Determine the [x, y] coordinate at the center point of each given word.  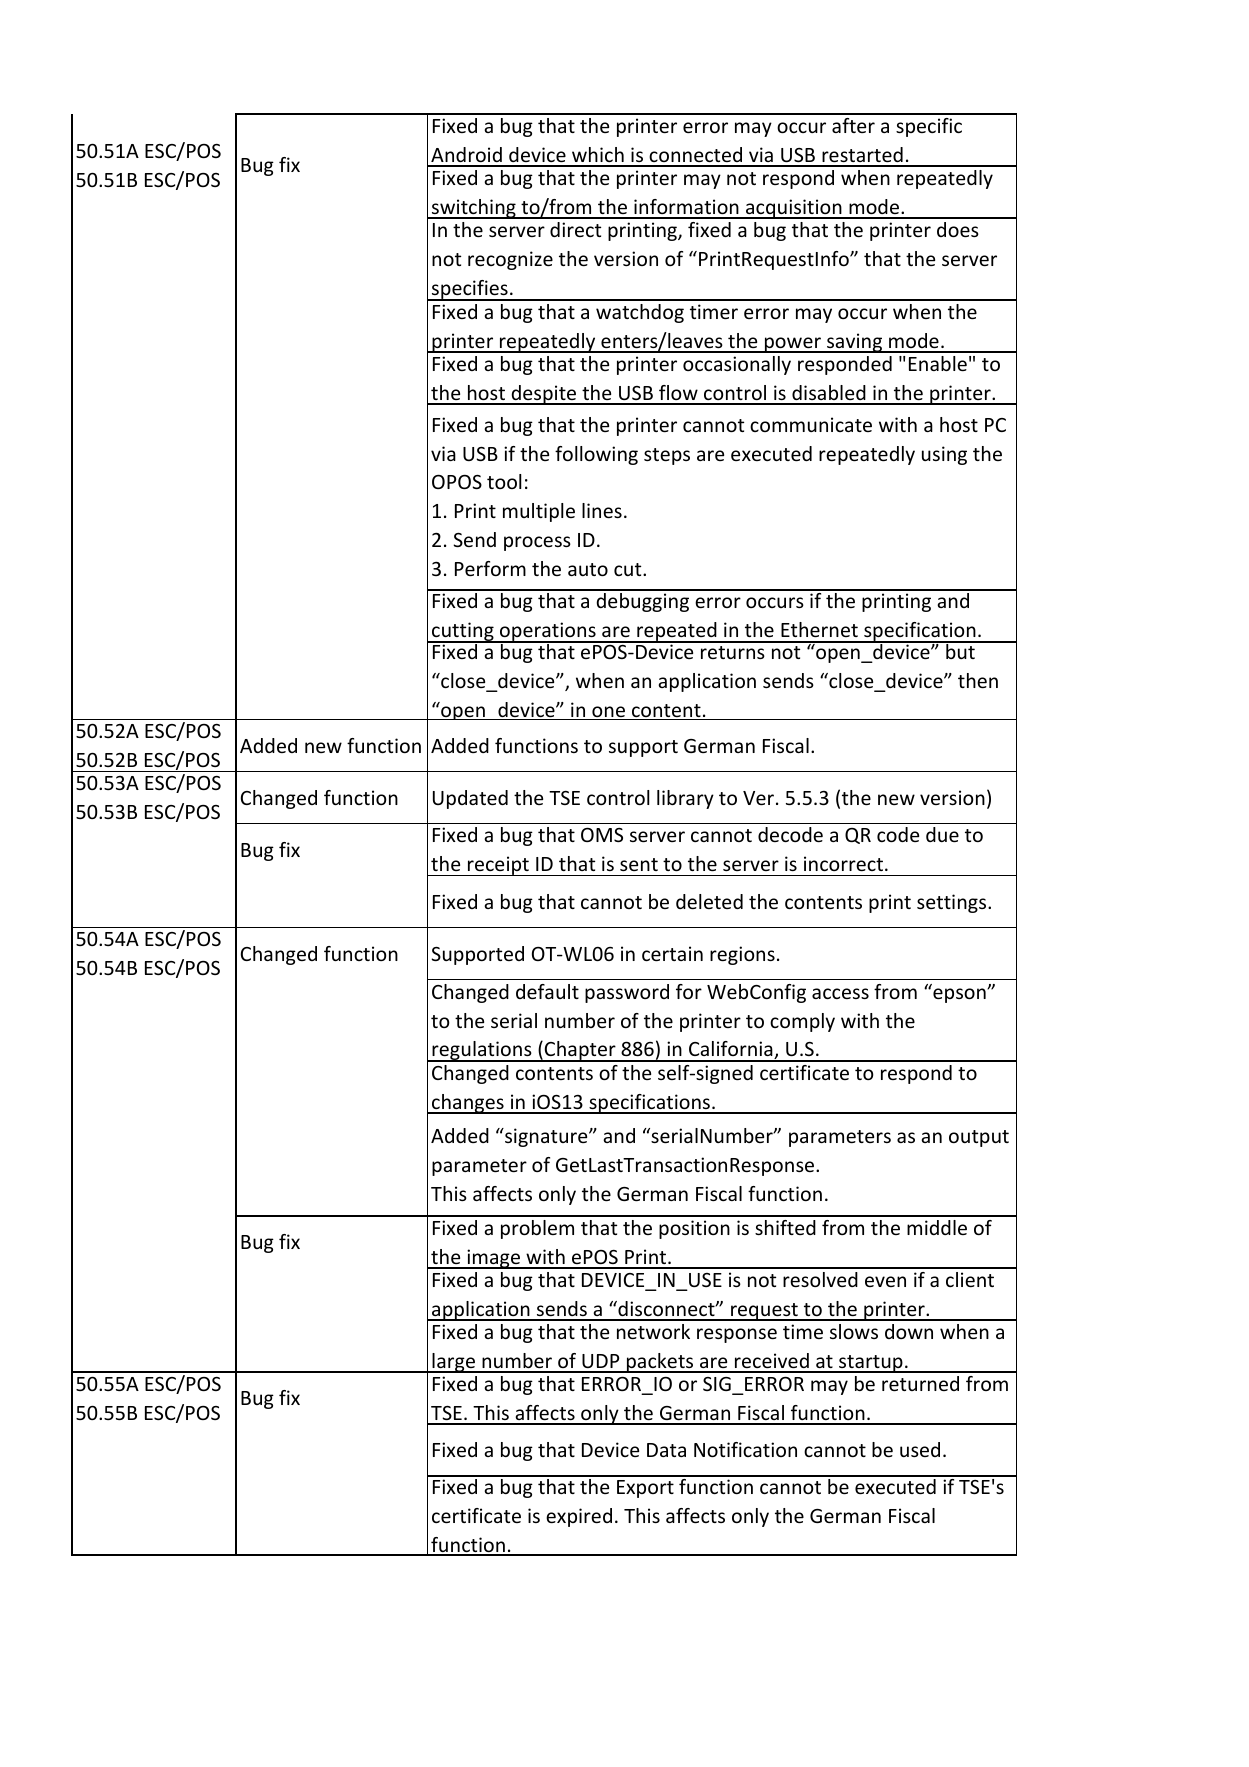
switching [474, 209]
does [958, 229]
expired [579, 1517]
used [920, 1449]
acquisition [794, 209]
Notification [745, 1449]
